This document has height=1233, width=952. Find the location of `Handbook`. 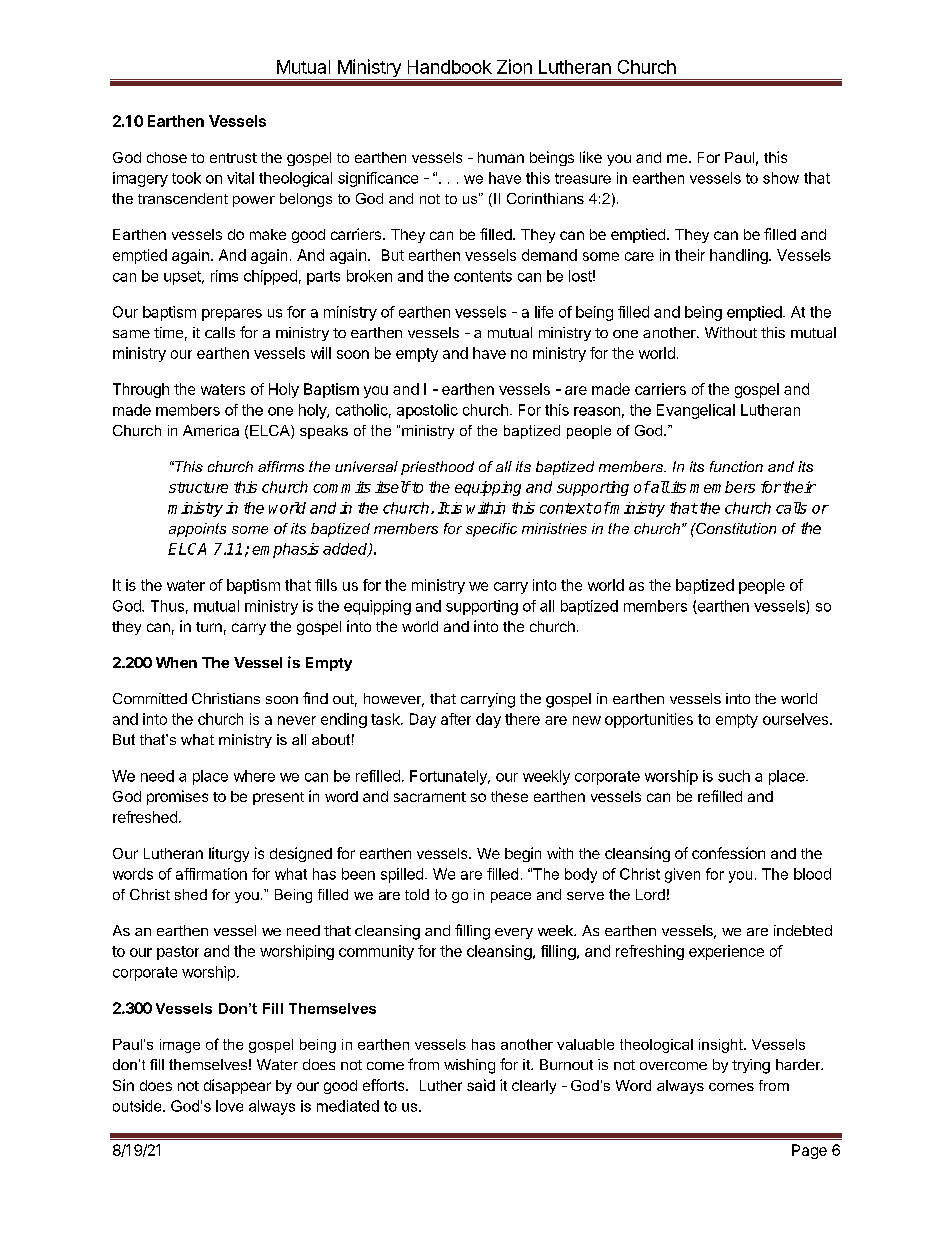

Handbook is located at coordinates (450, 67).
